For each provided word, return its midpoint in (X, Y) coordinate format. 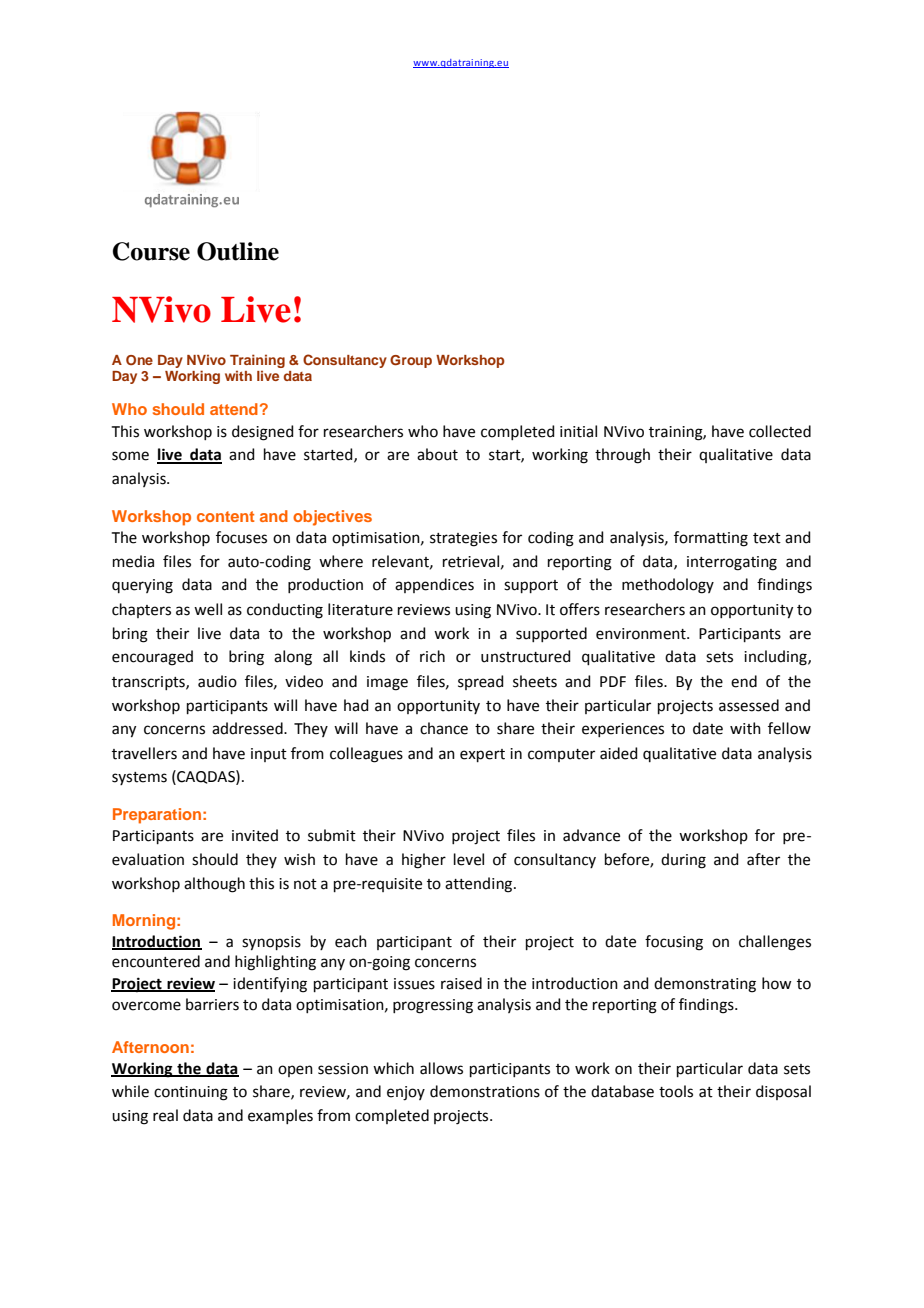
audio (217, 681)
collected (780, 431)
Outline (238, 251)
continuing (191, 1093)
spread (481, 682)
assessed (749, 705)
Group (411, 361)
